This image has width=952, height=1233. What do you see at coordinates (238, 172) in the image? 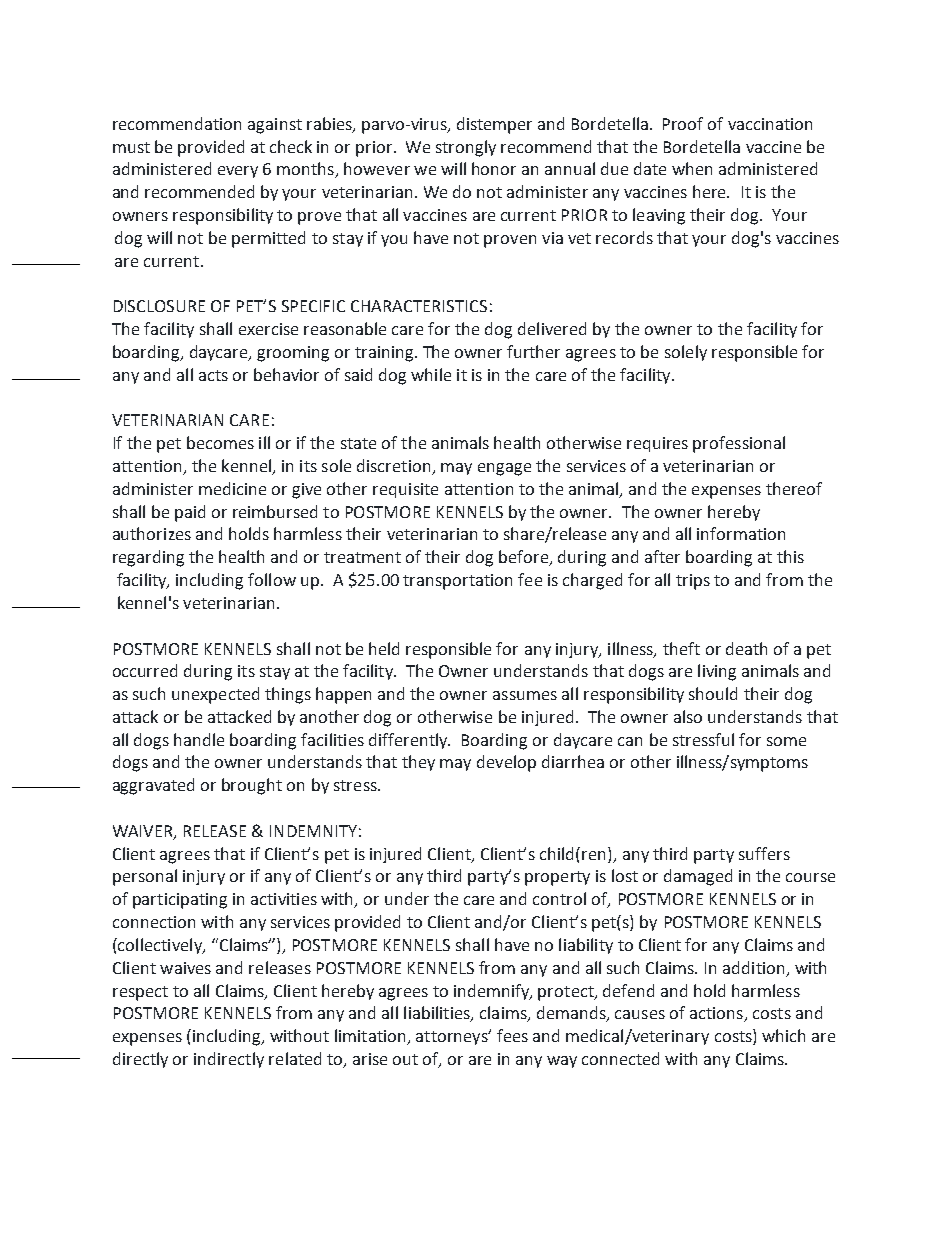
I see `every` at bounding box center [238, 172].
